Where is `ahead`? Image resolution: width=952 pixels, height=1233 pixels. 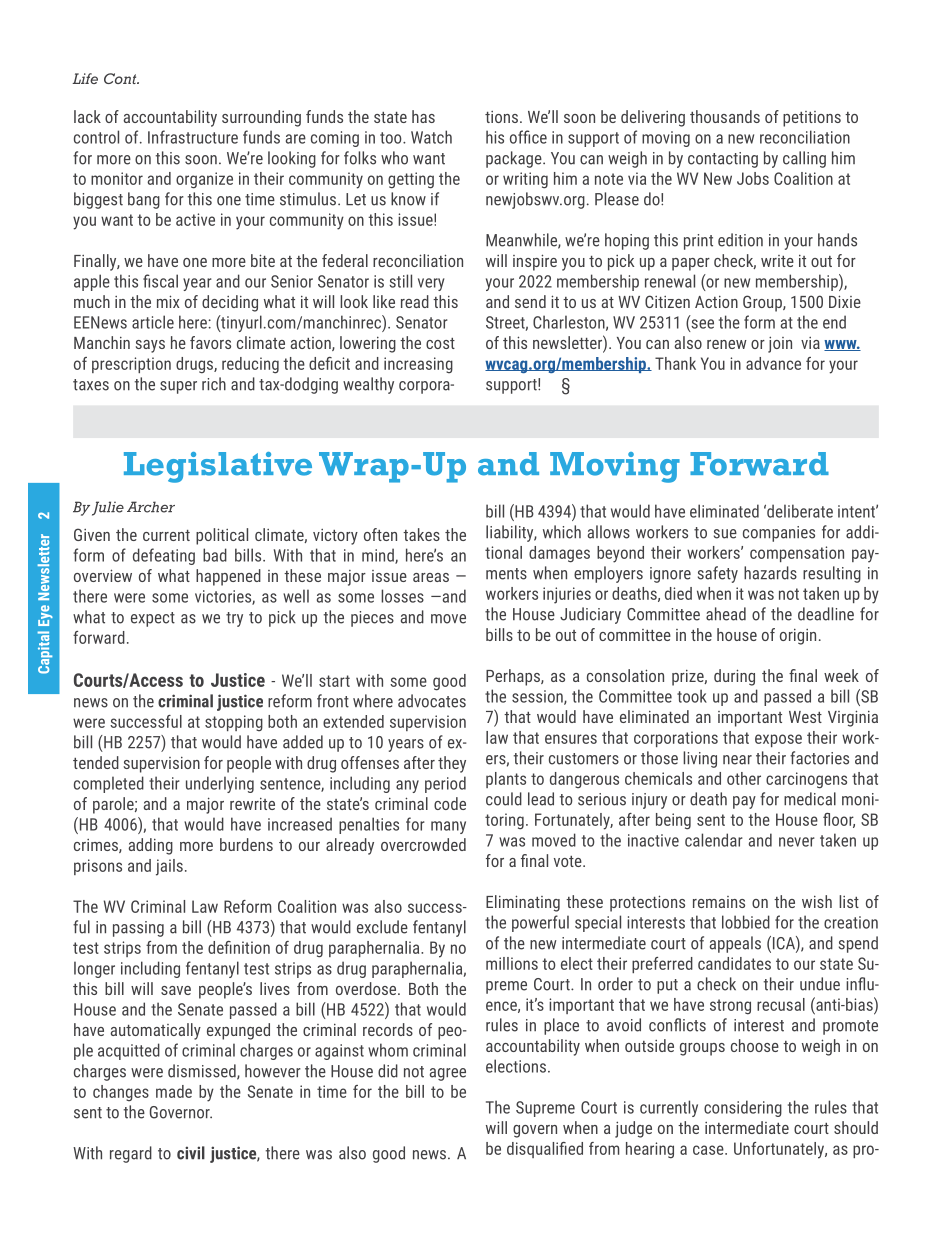 ahead is located at coordinates (726, 614).
